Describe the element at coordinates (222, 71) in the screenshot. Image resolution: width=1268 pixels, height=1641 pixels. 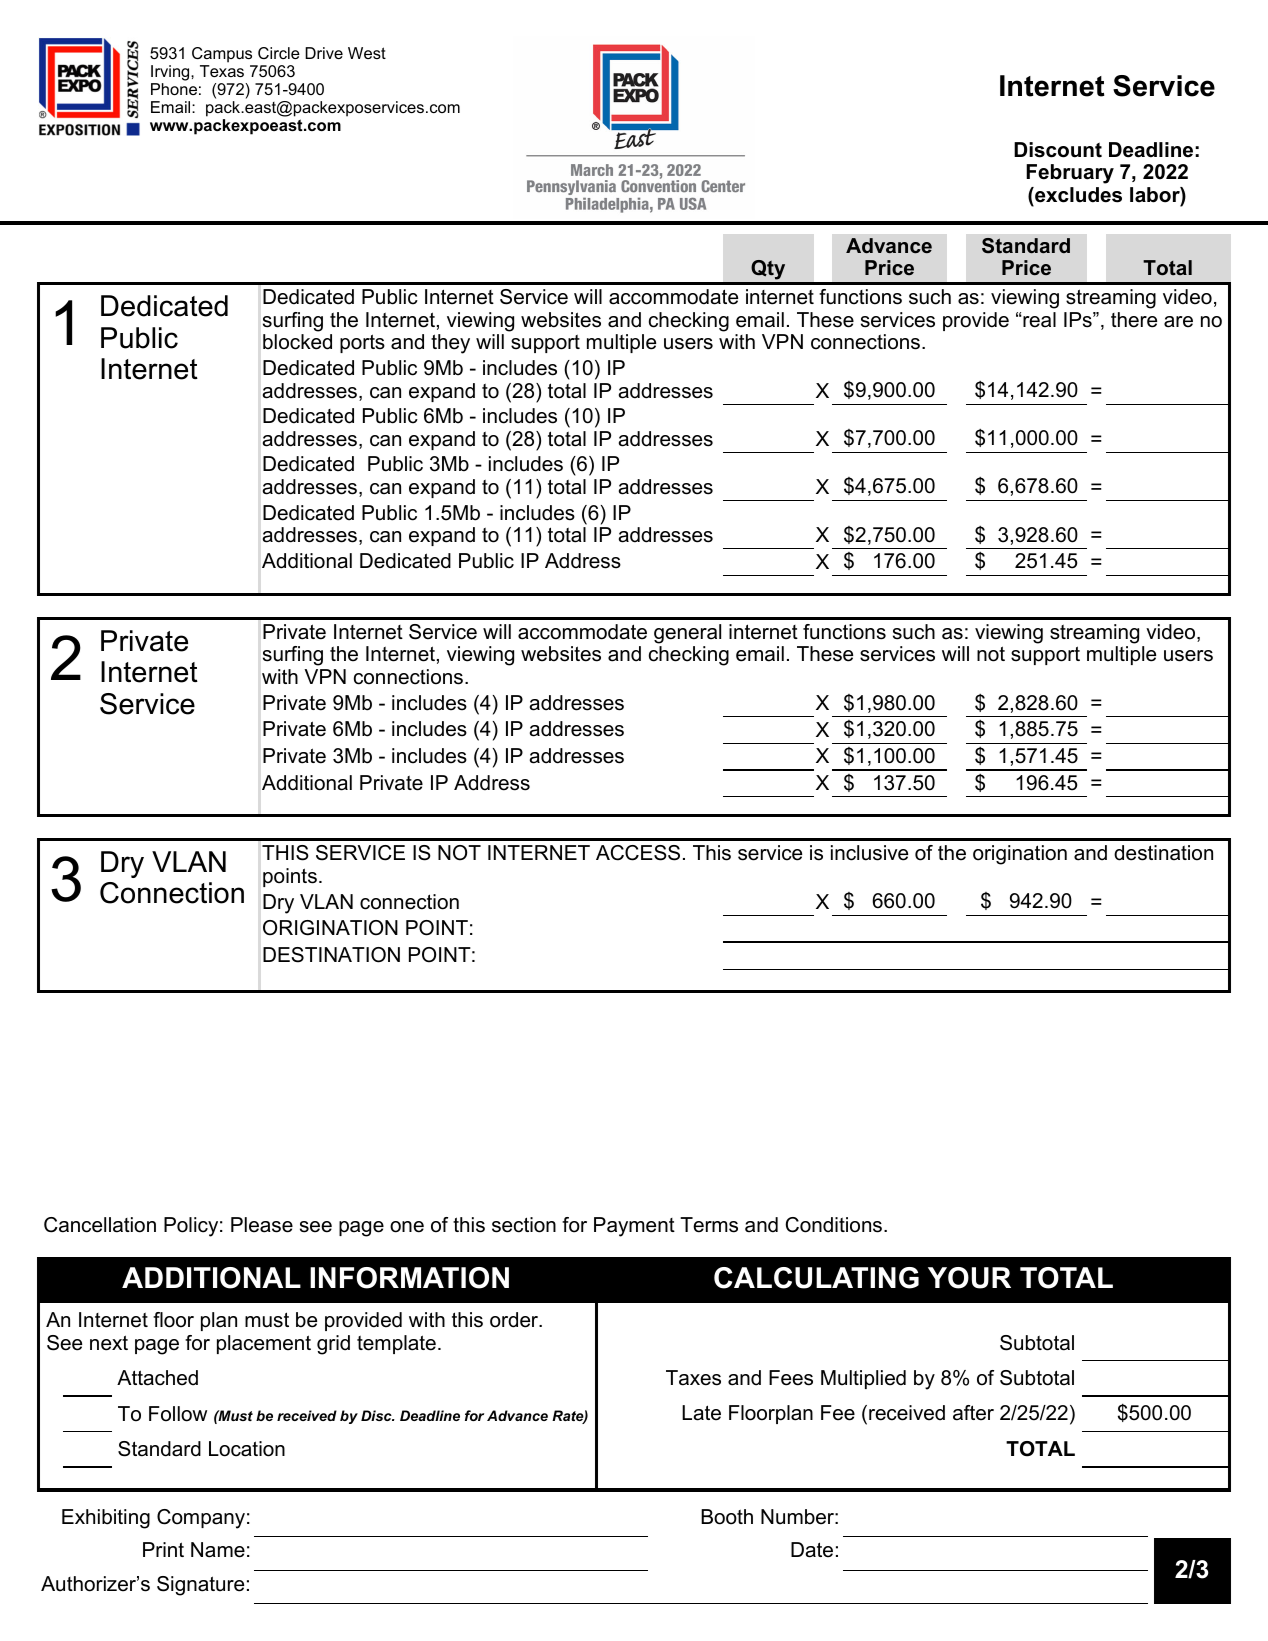
I see `Texas` at that location.
